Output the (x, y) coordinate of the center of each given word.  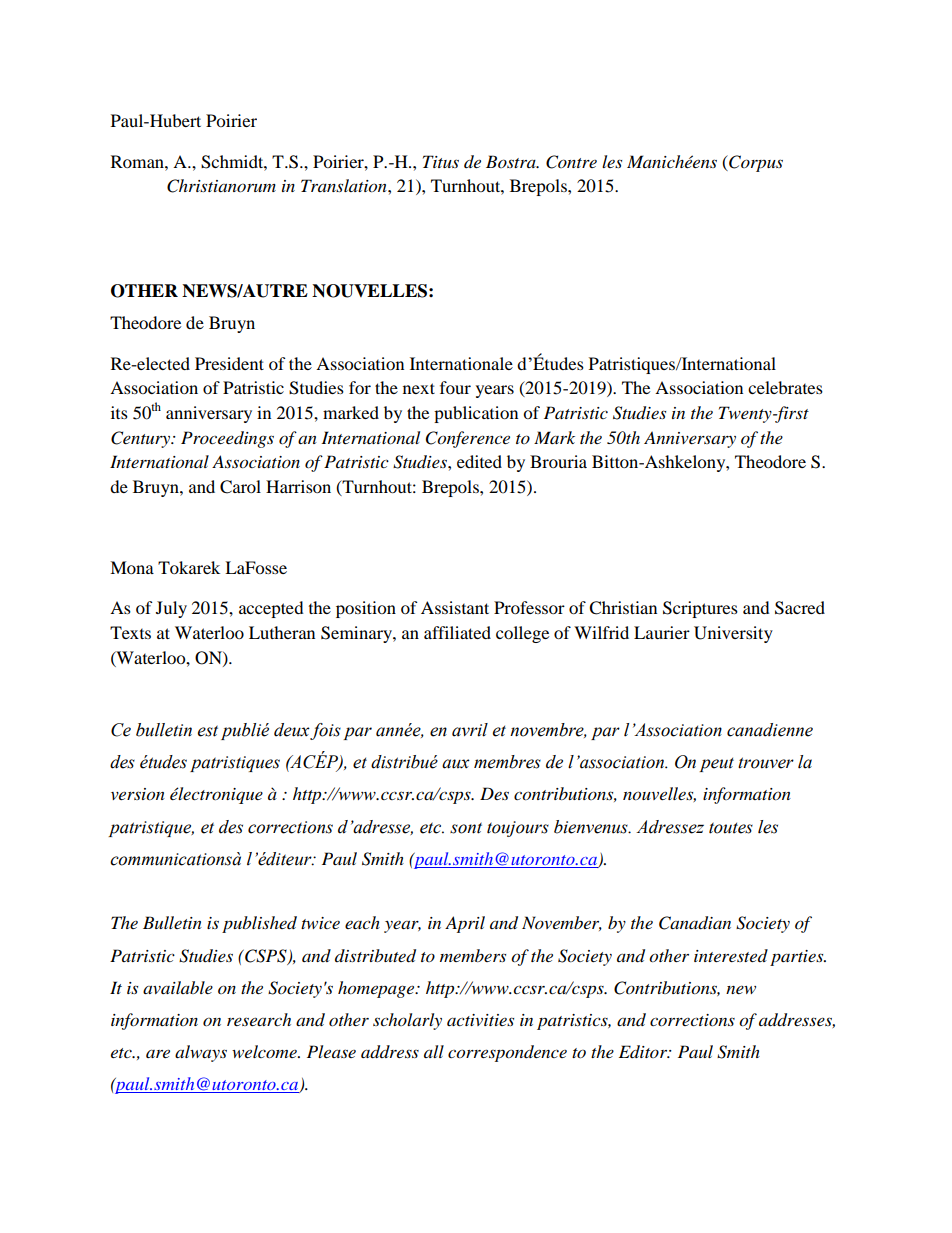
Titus (441, 161)
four (455, 387)
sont (466, 828)
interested (731, 955)
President (229, 363)
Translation (345, 186)
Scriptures (700, 609)
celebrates (785, 387)
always (201, 1053)
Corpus (755, 163)
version (138, 794)
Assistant (455, 607)
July (171, 609)
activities (480, 1020)
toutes (731, 828)
